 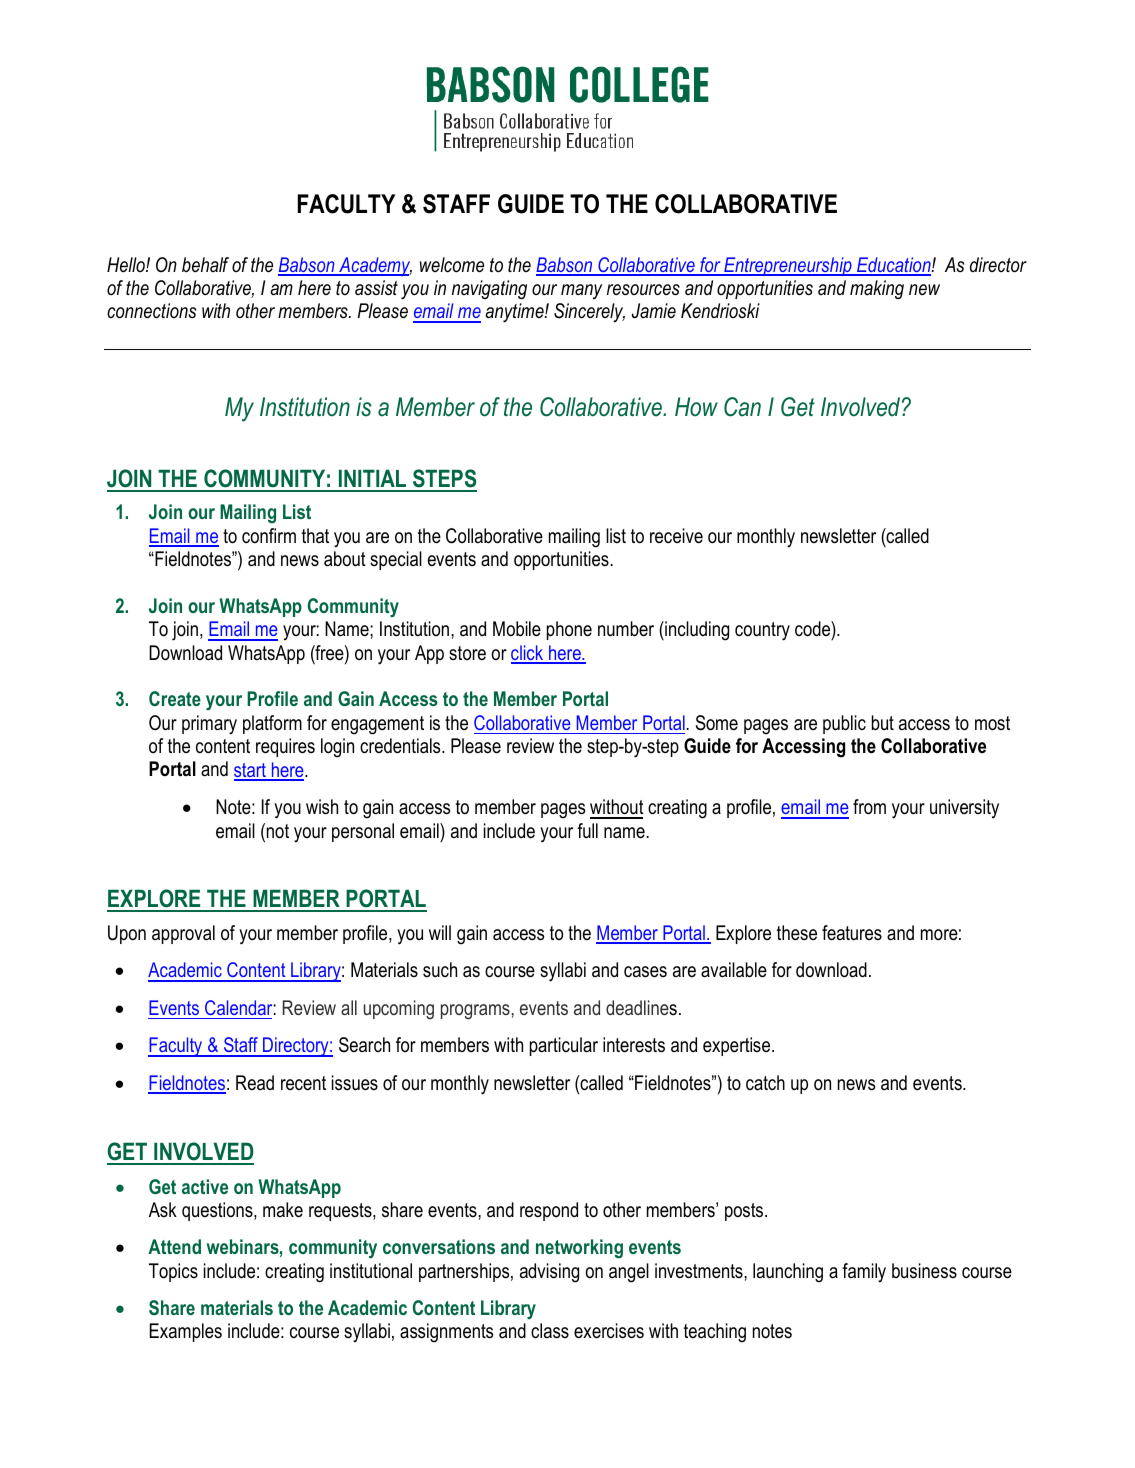 What do you see at coordinates (175, 698) in the document?
I see `Create` at bounding box center [175, 698].
